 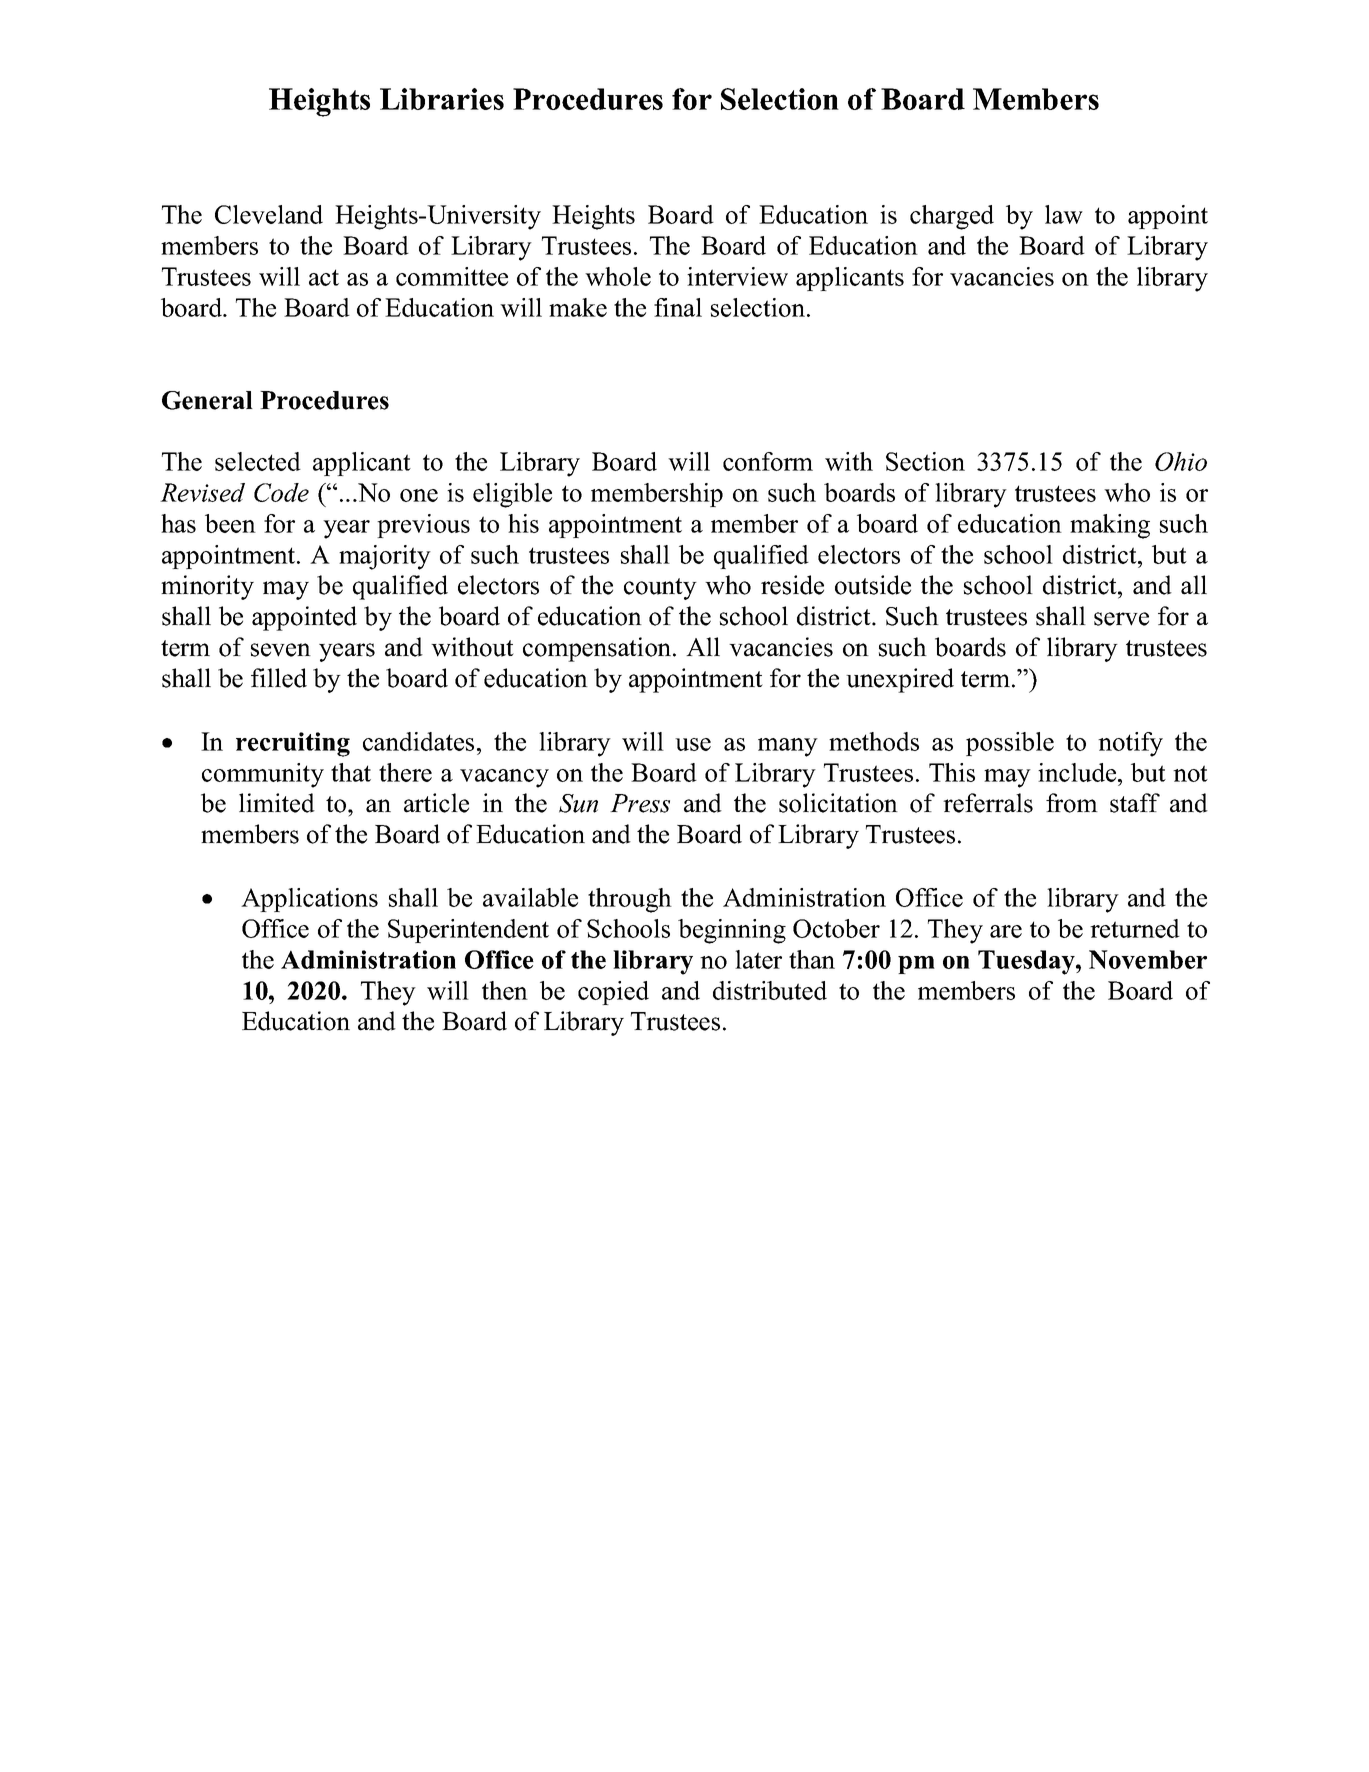 I want to click on been, so click(x=230, y=523).
